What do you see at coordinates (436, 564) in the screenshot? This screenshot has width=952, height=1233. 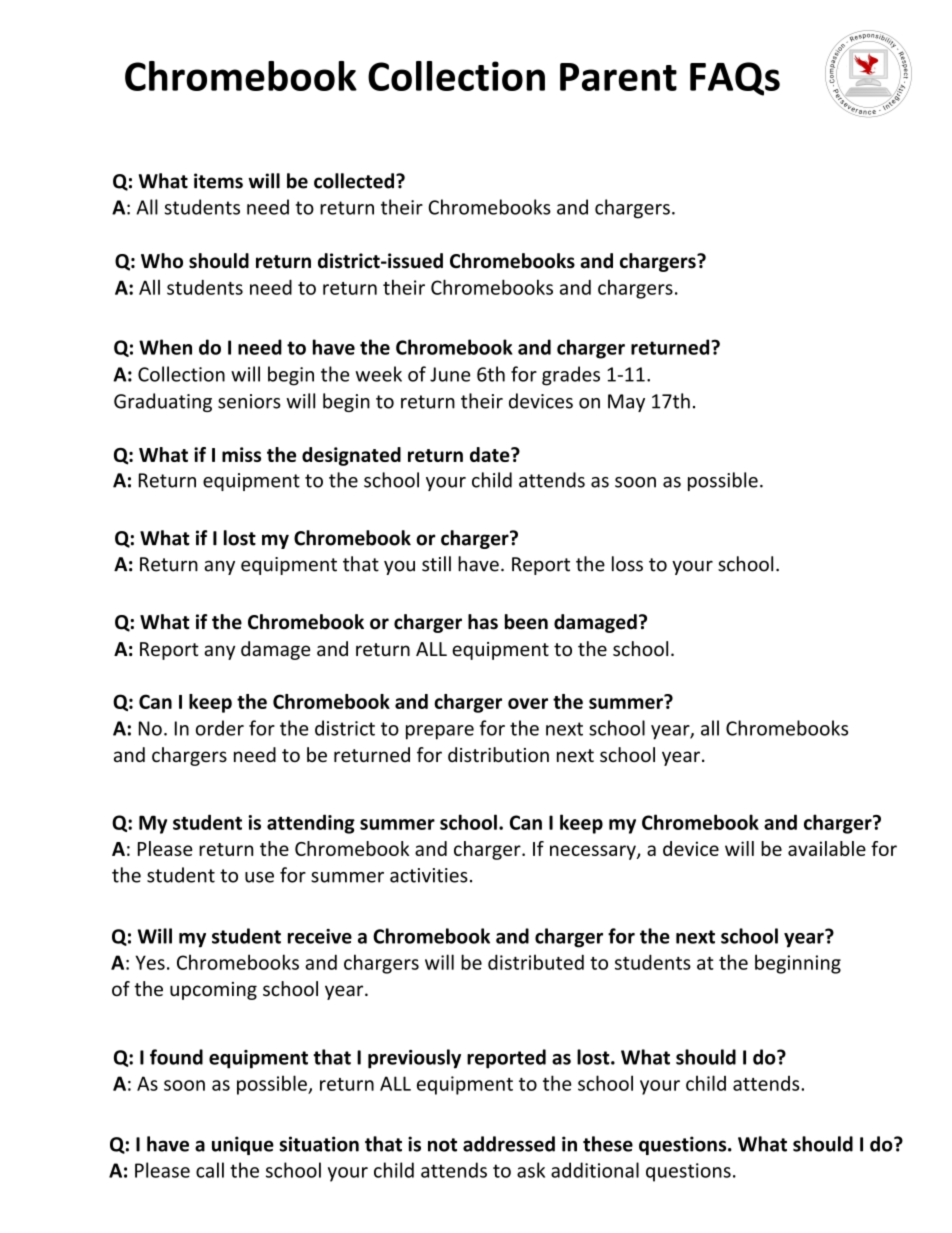 I see `still` at bounding box center [436, 564].
